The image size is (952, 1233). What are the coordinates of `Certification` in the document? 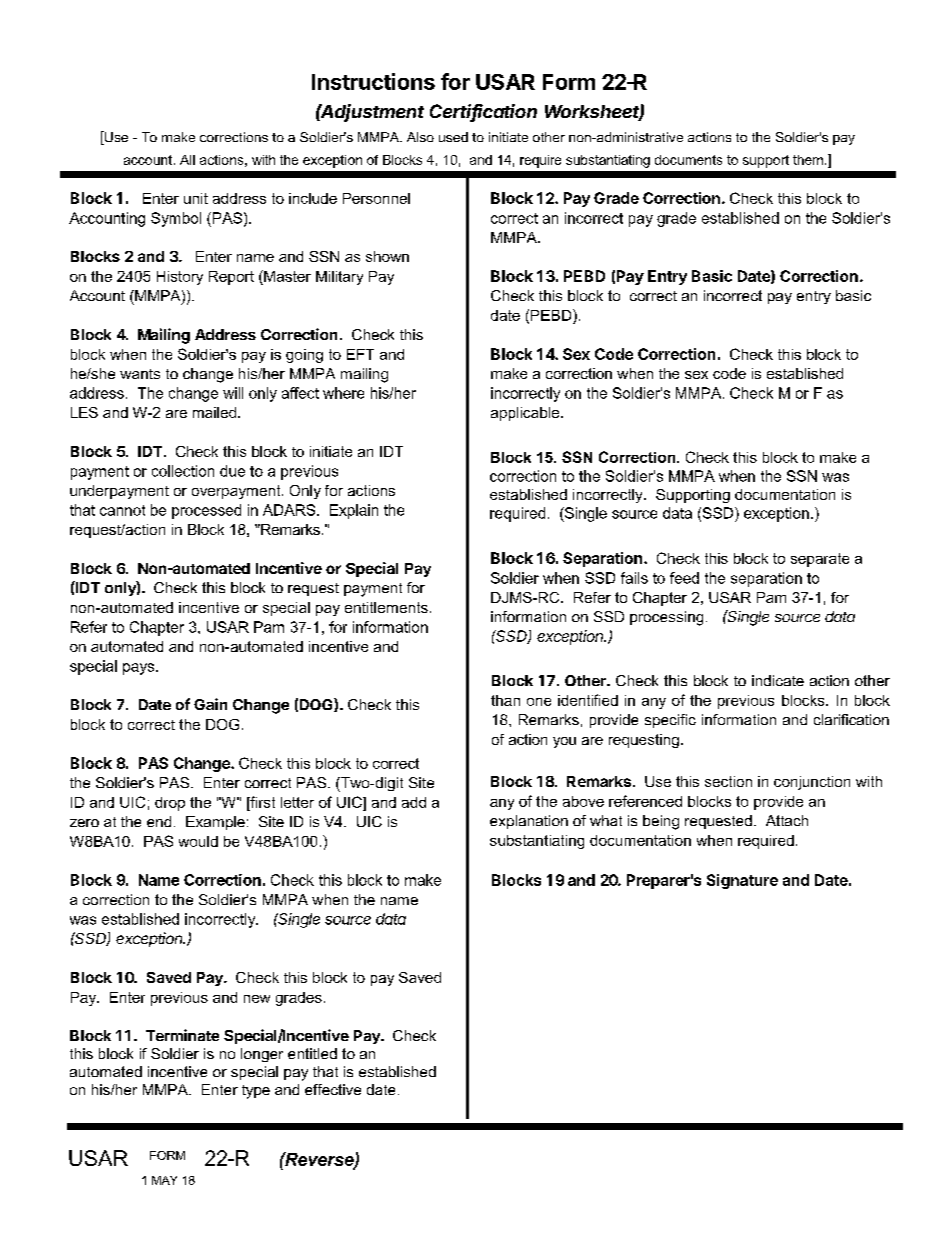 It's located at (483, 112).
